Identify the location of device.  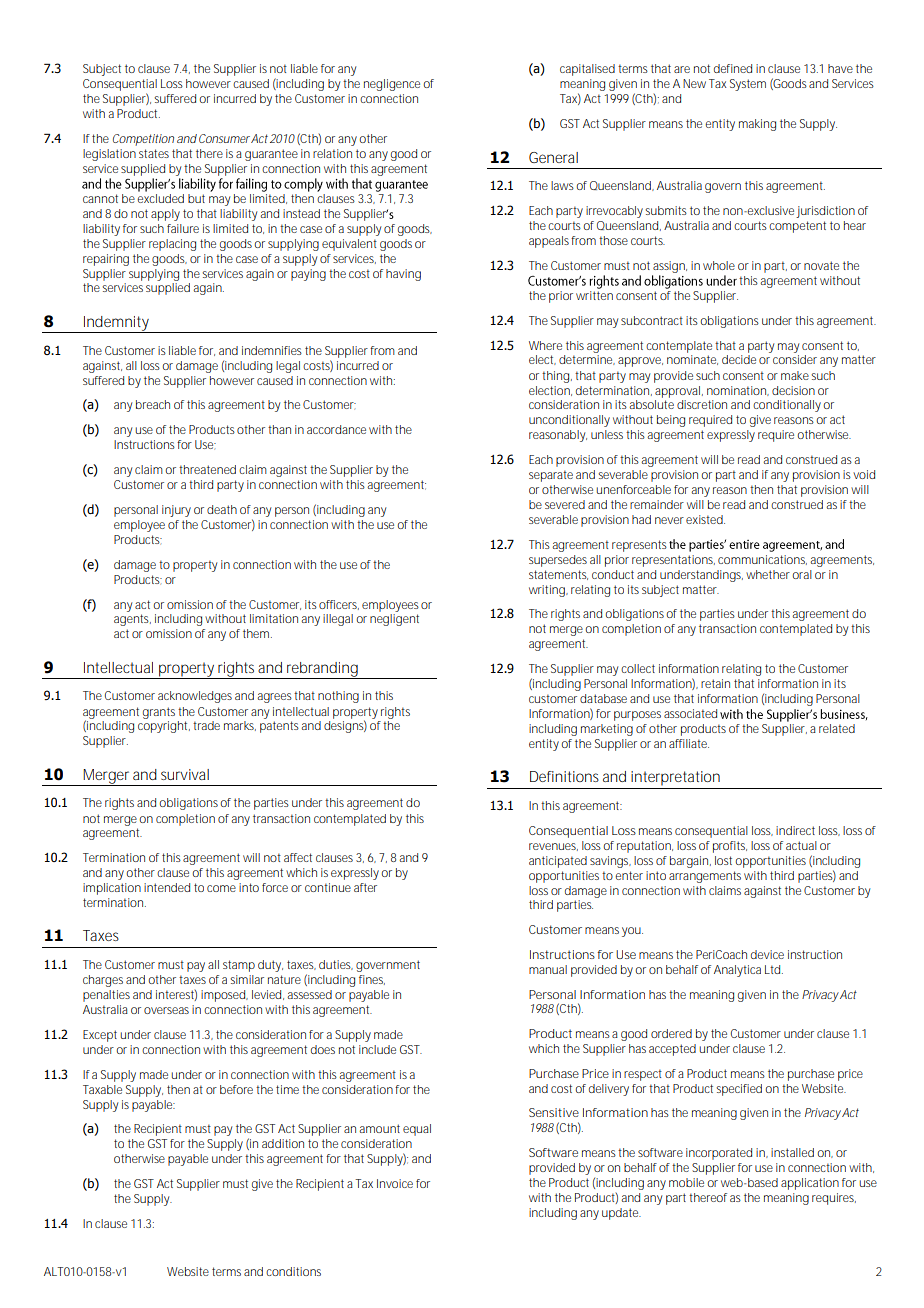
(767, 954).
